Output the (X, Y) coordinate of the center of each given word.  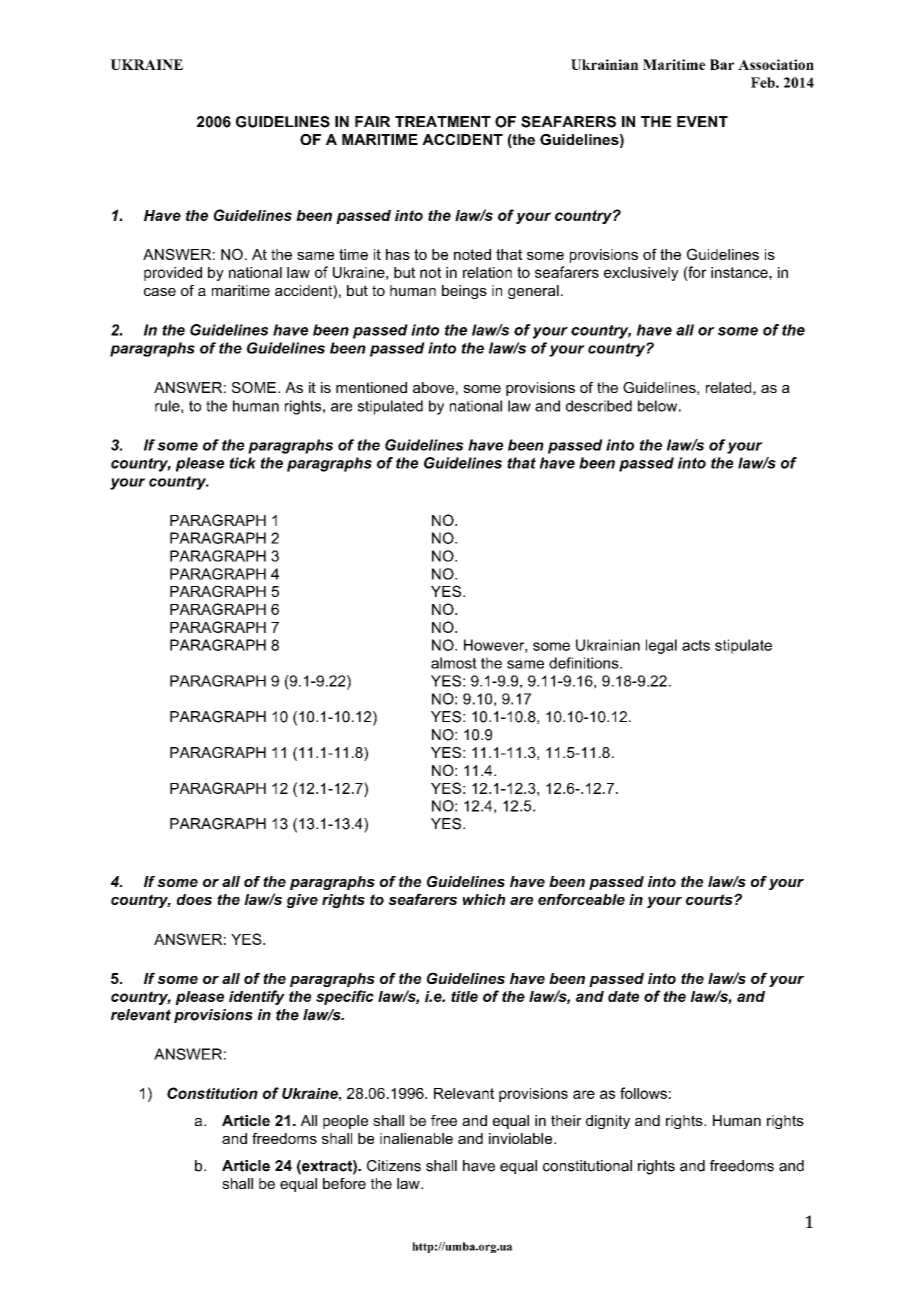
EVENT (702, 121)
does (194, 899)
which (484, 899)
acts (696, 645)
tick (243, 463)
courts (710, 899)
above (433, 387)
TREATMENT (443, 121)
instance (740, 272)
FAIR (372, 121)
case (160, 292)
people (345, 1122)
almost (454, 663)
